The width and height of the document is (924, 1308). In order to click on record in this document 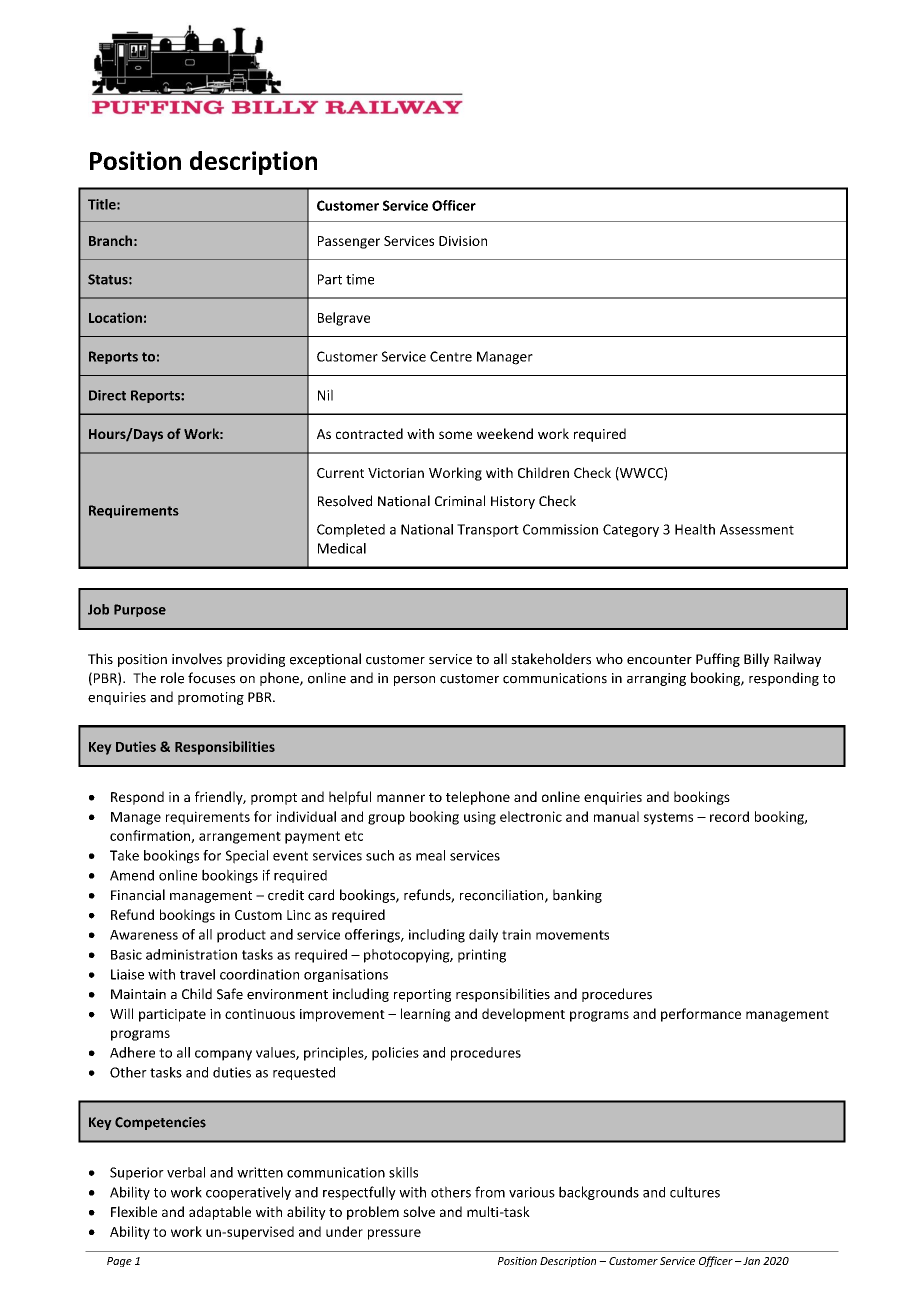, I will do `click(729, 816)`.
